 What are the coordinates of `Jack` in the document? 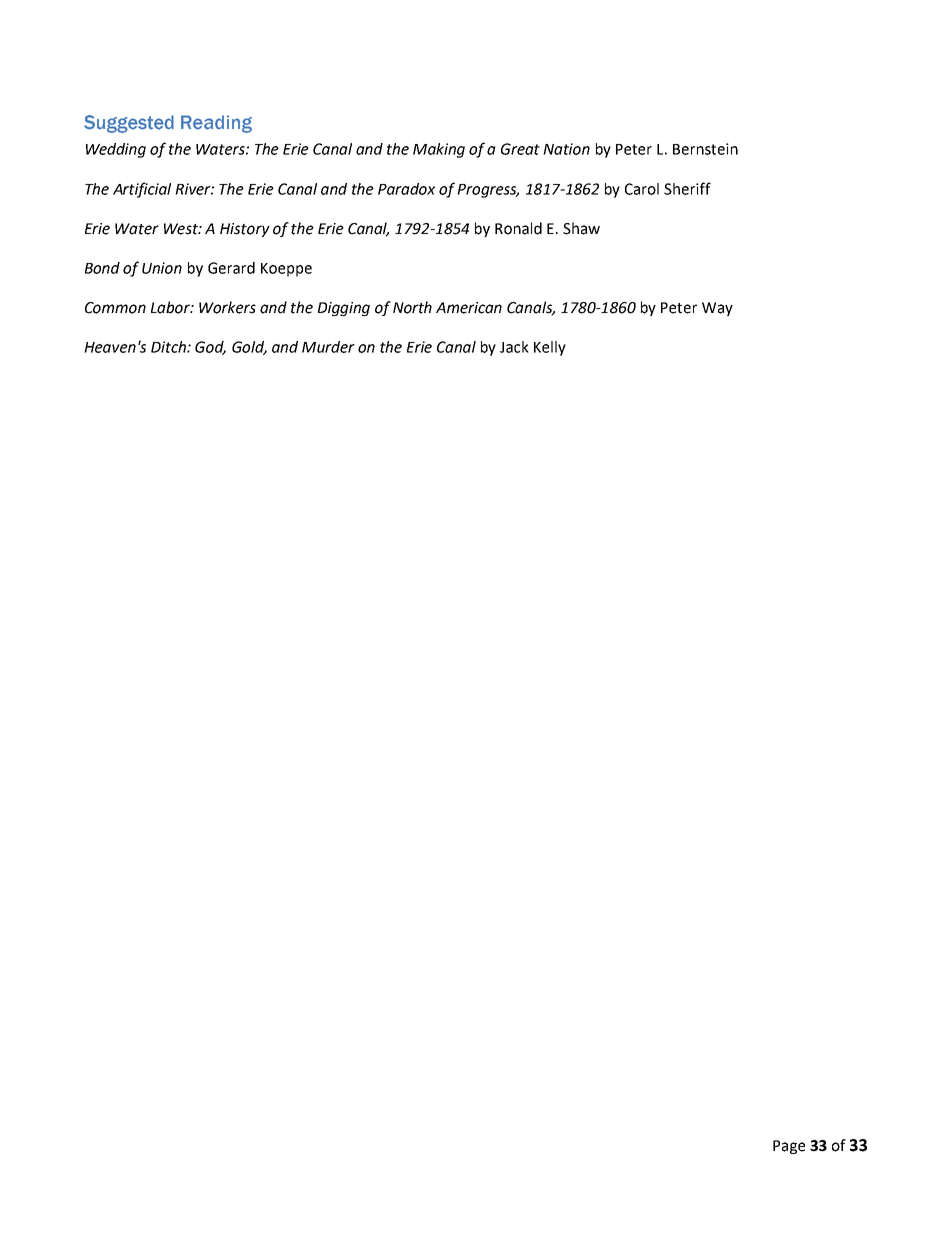 It's located at (514, 347).
